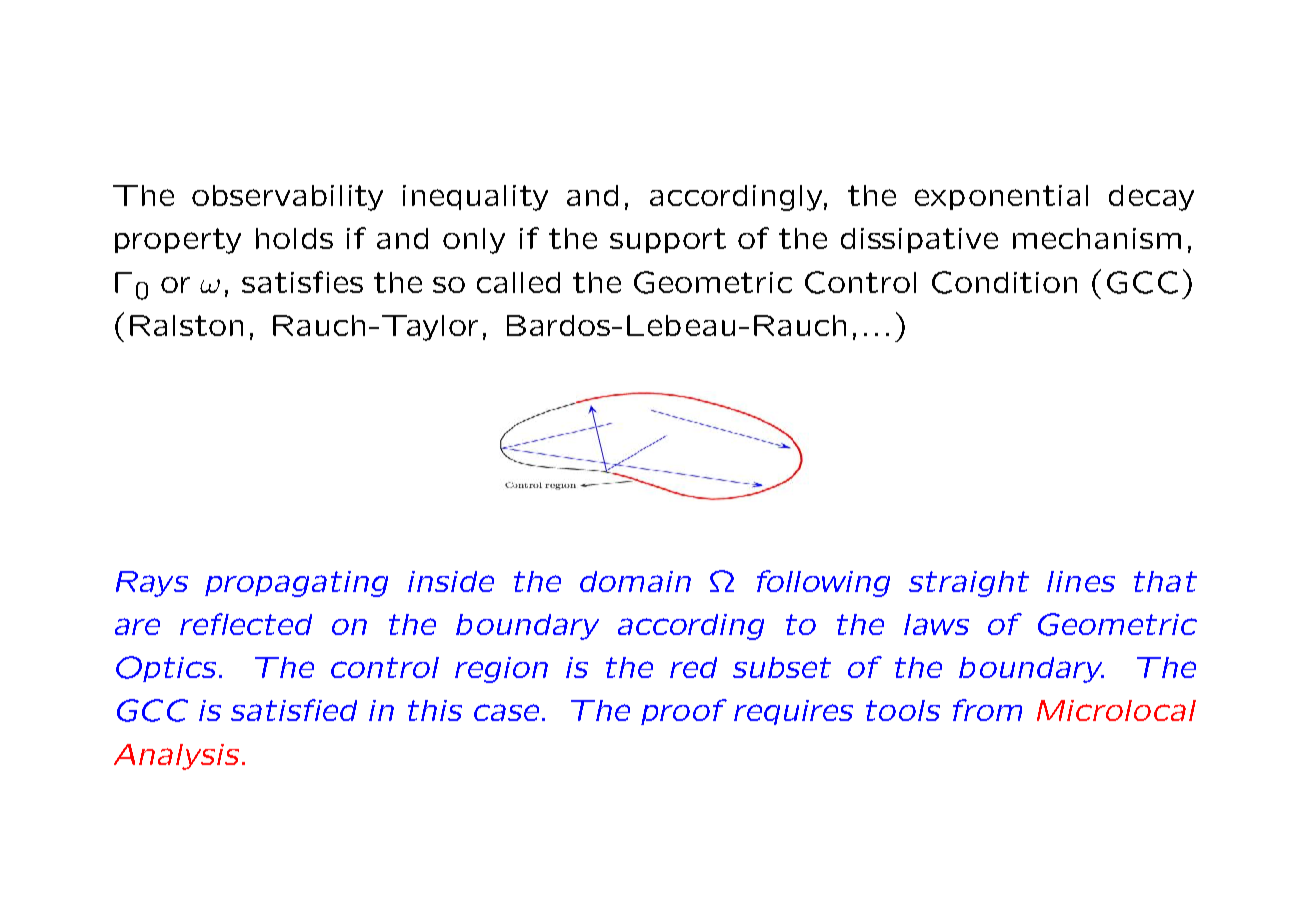 This page has width=1308, height=924. Describe the element at coordinates (1001, 197) in the page. I see `exponential` at that location.
